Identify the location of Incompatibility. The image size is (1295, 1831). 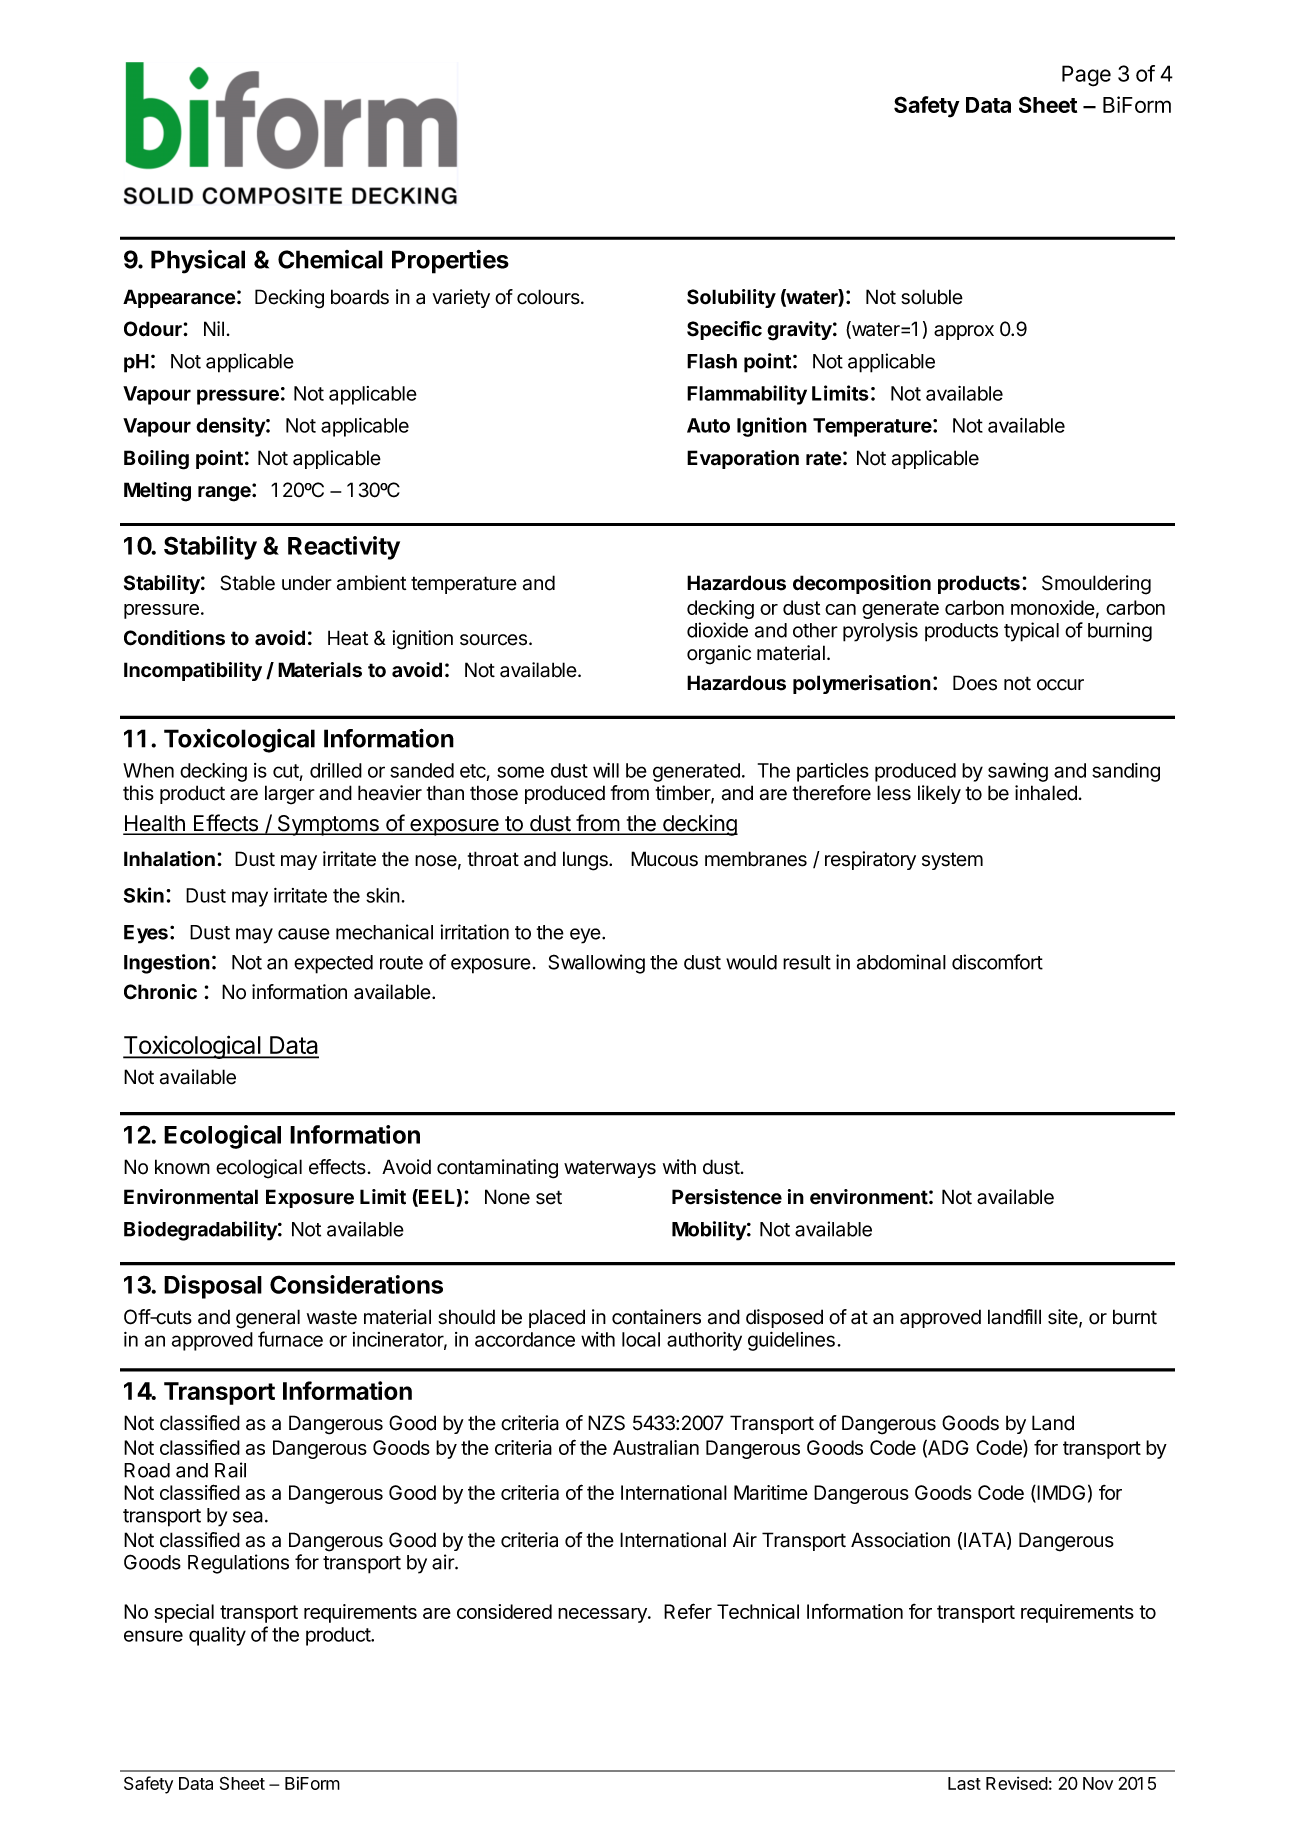
(193, 671).
